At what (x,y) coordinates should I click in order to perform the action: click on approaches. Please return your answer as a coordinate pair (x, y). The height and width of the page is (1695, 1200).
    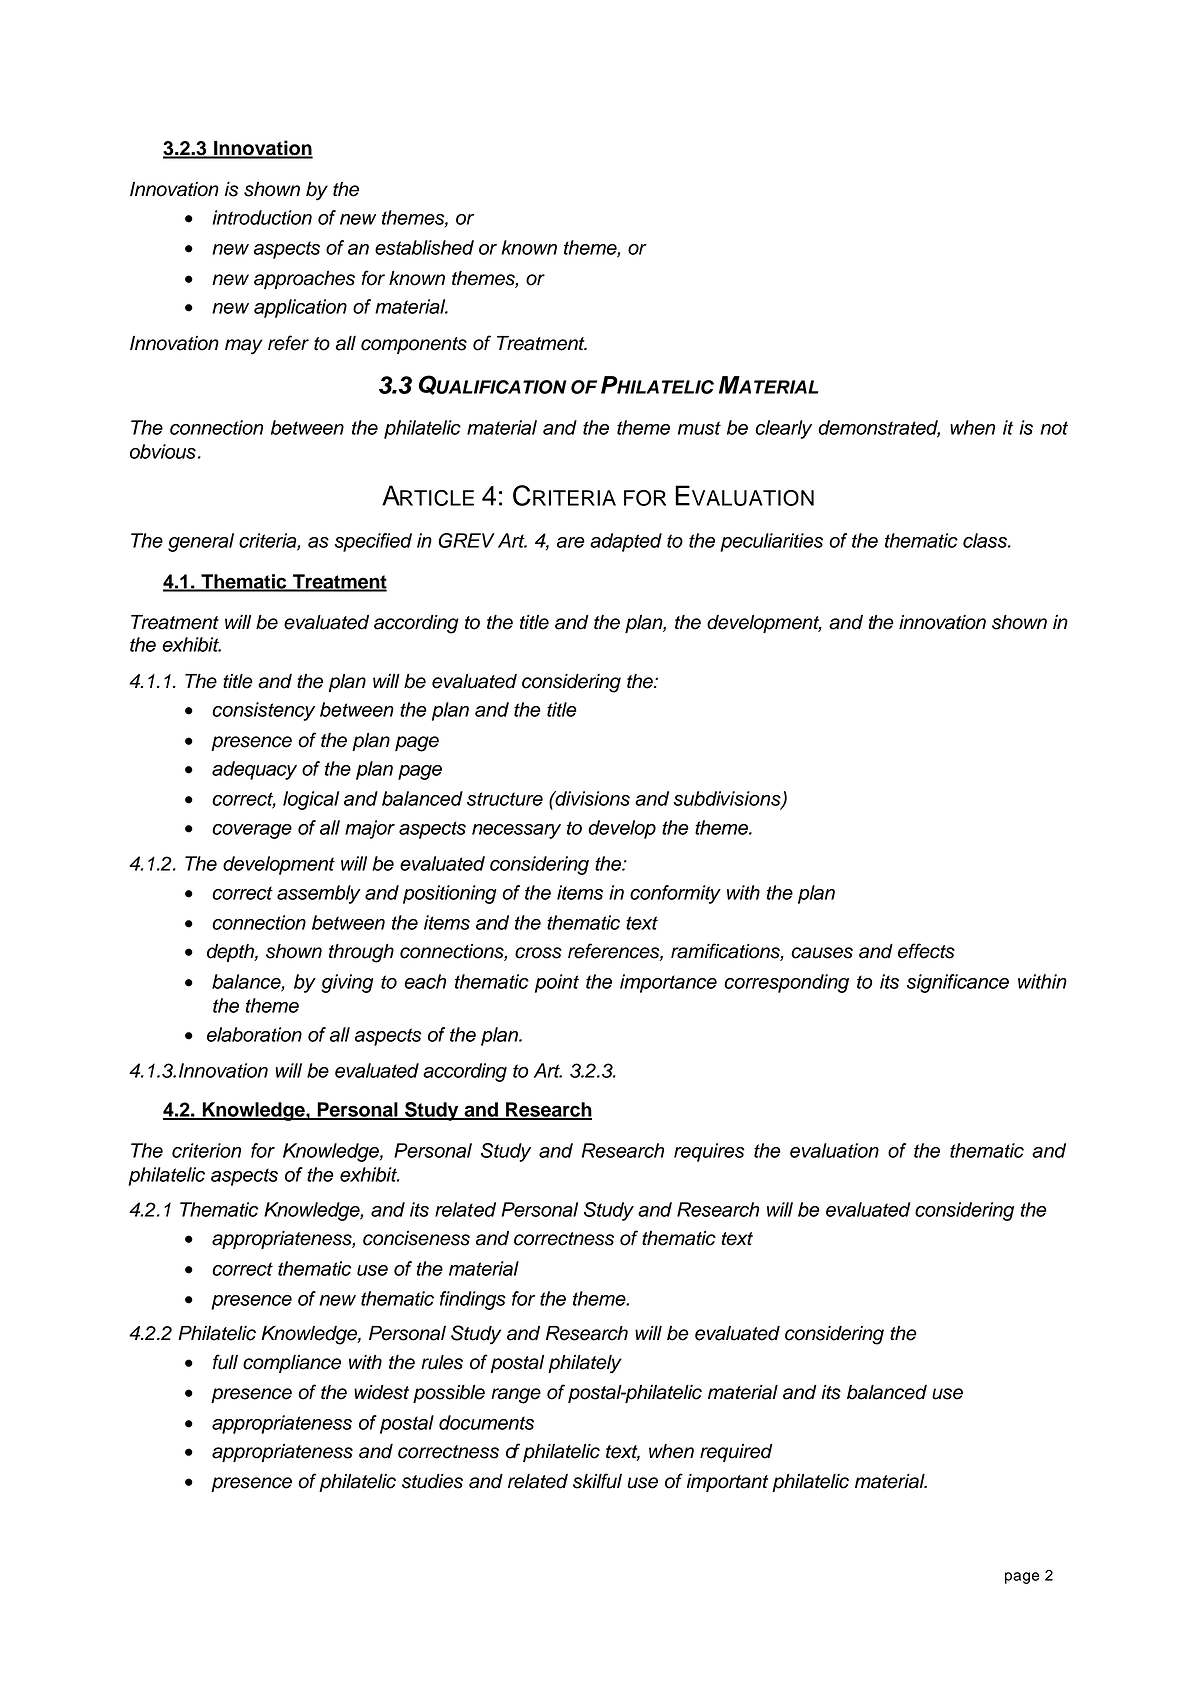
    Looking at the image, I should click on (304, 280).
